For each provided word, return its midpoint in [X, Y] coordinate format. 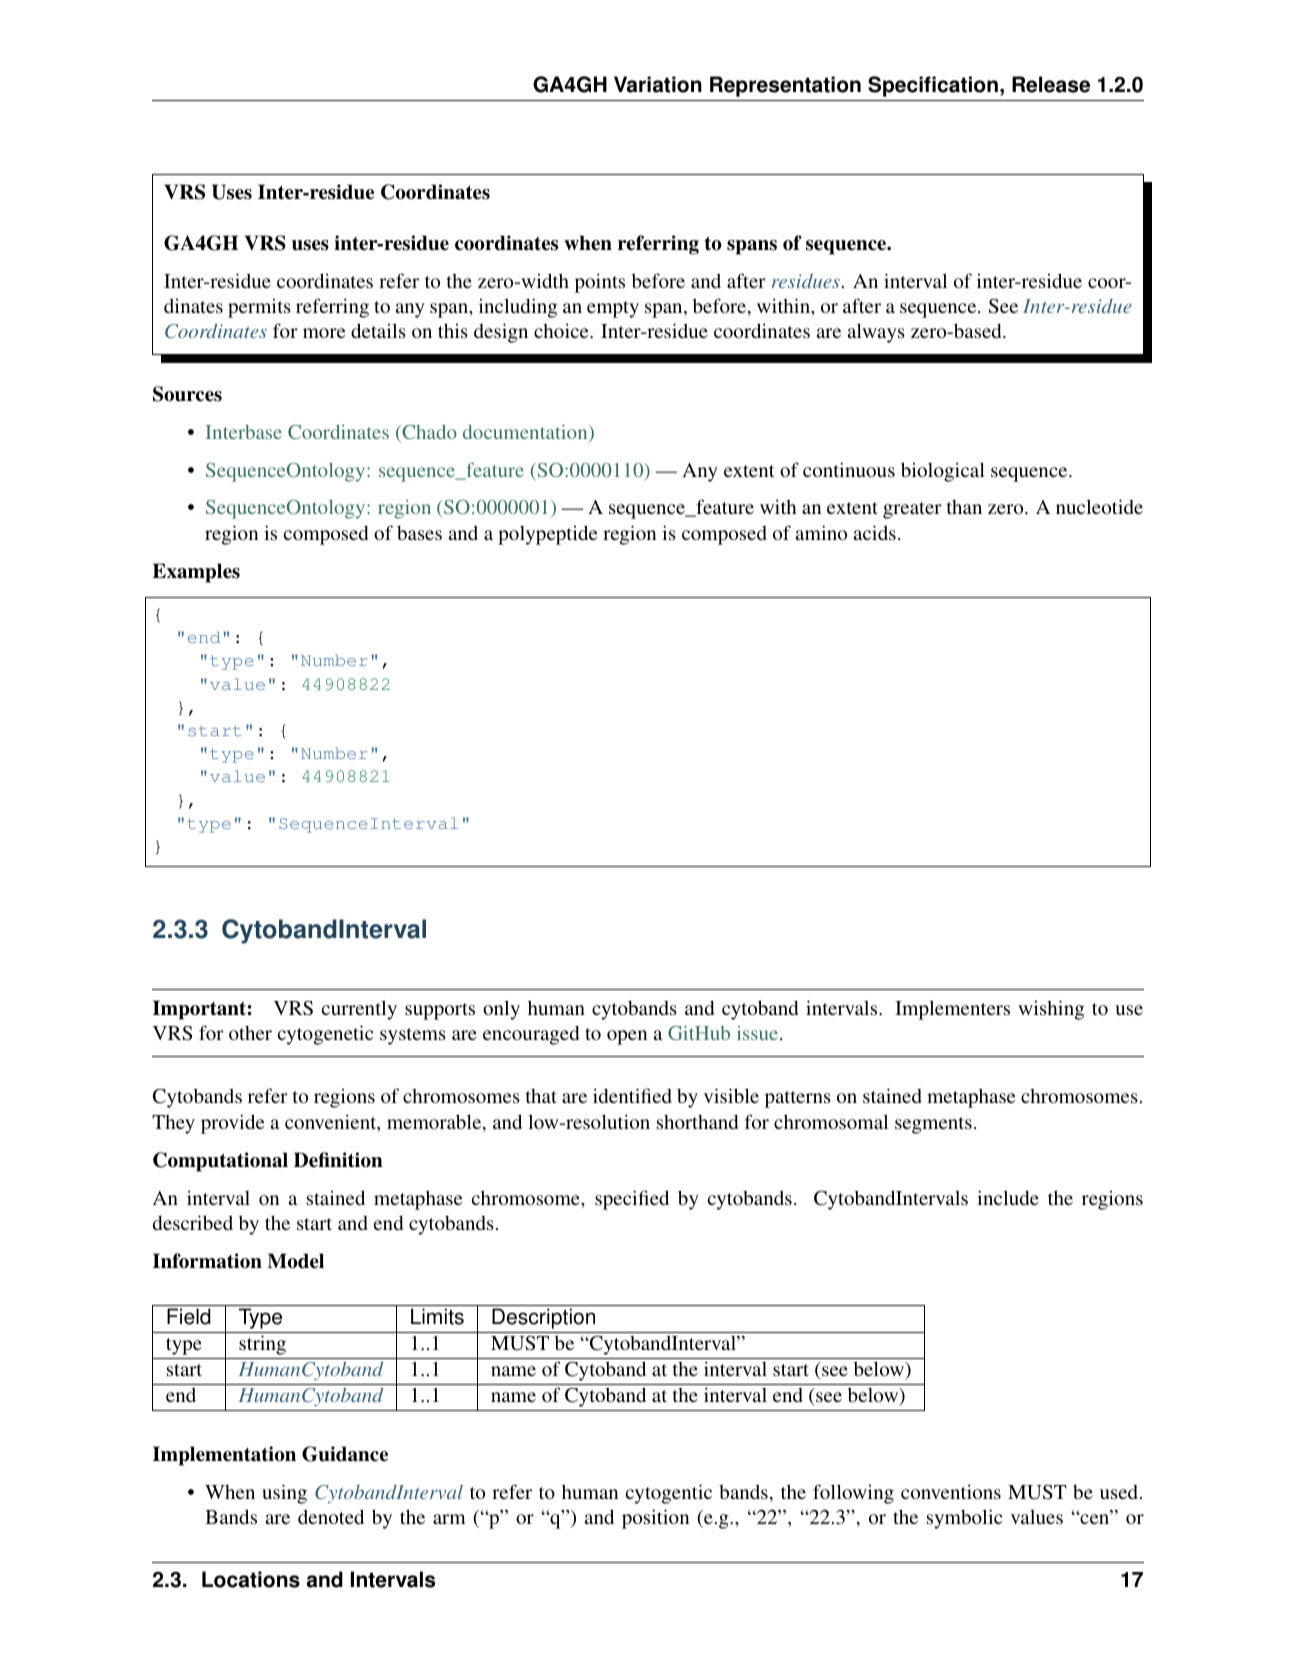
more [324, 333]
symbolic [964, 1519]
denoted [331, 1516]
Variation [658, 84]
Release [1051, 84]
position [655, 1519]
